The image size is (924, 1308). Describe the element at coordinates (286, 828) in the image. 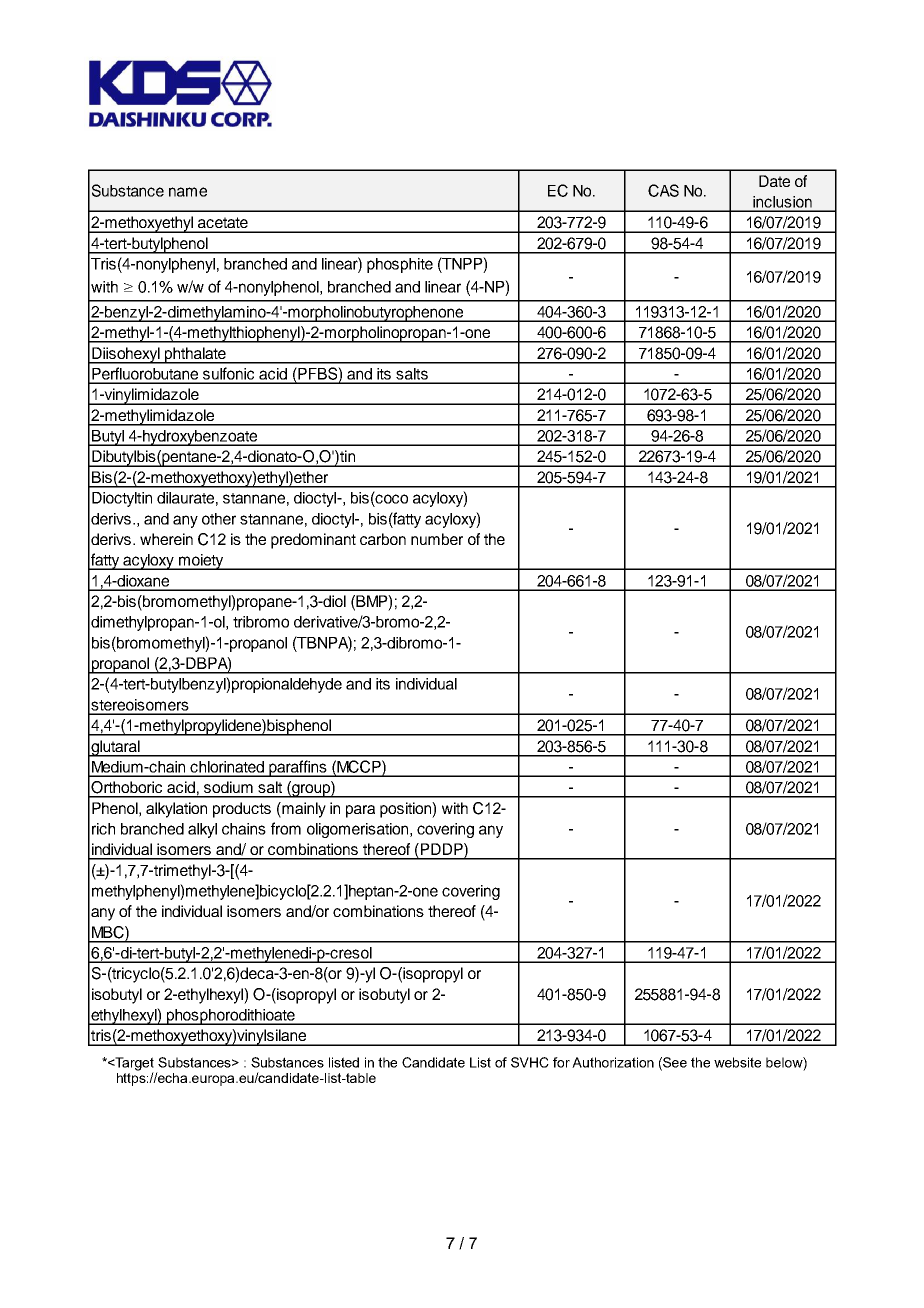

I see `from` at that location.
